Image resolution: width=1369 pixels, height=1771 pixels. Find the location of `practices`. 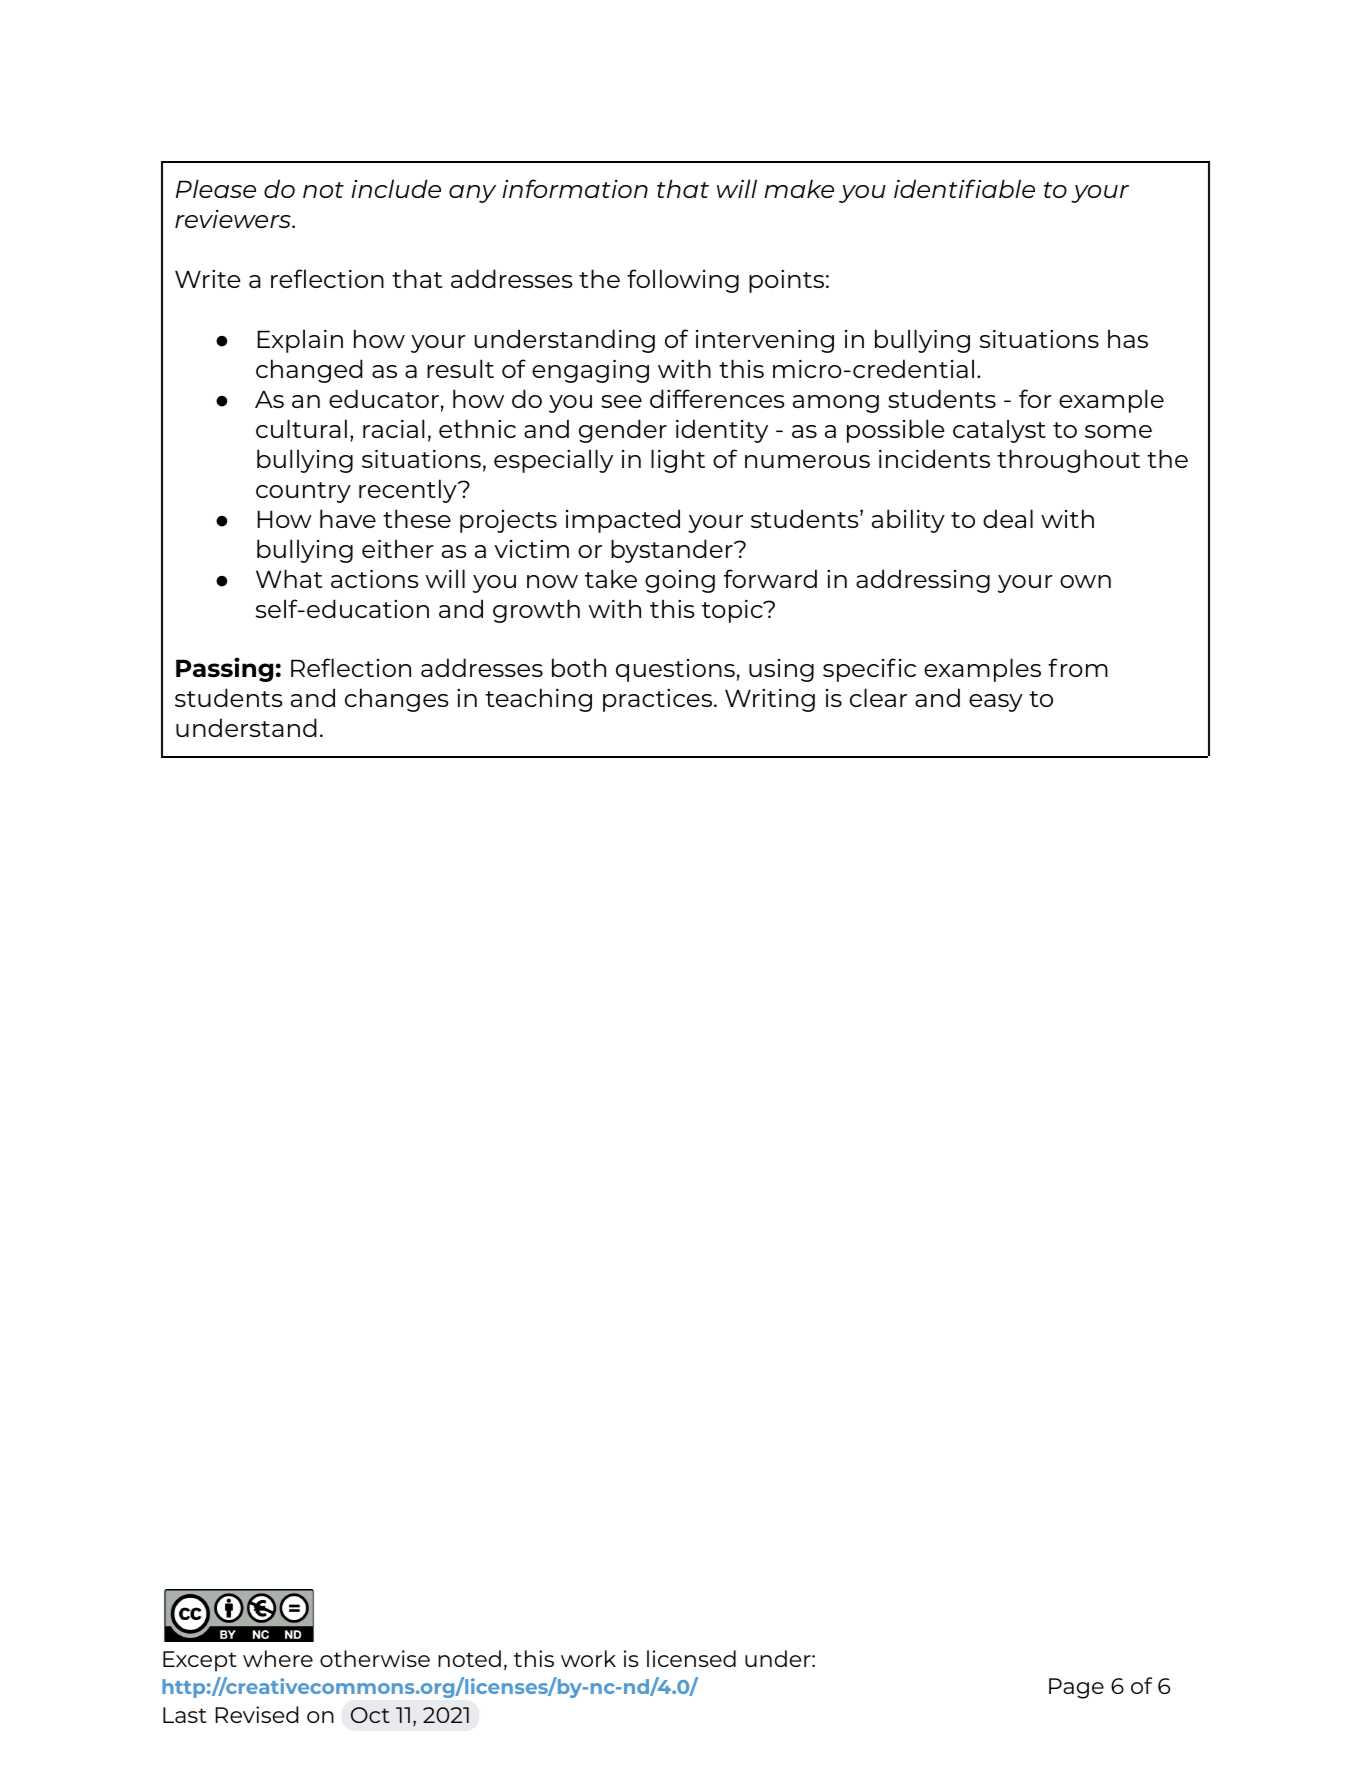

practices is located at coordinates (657, 700).
